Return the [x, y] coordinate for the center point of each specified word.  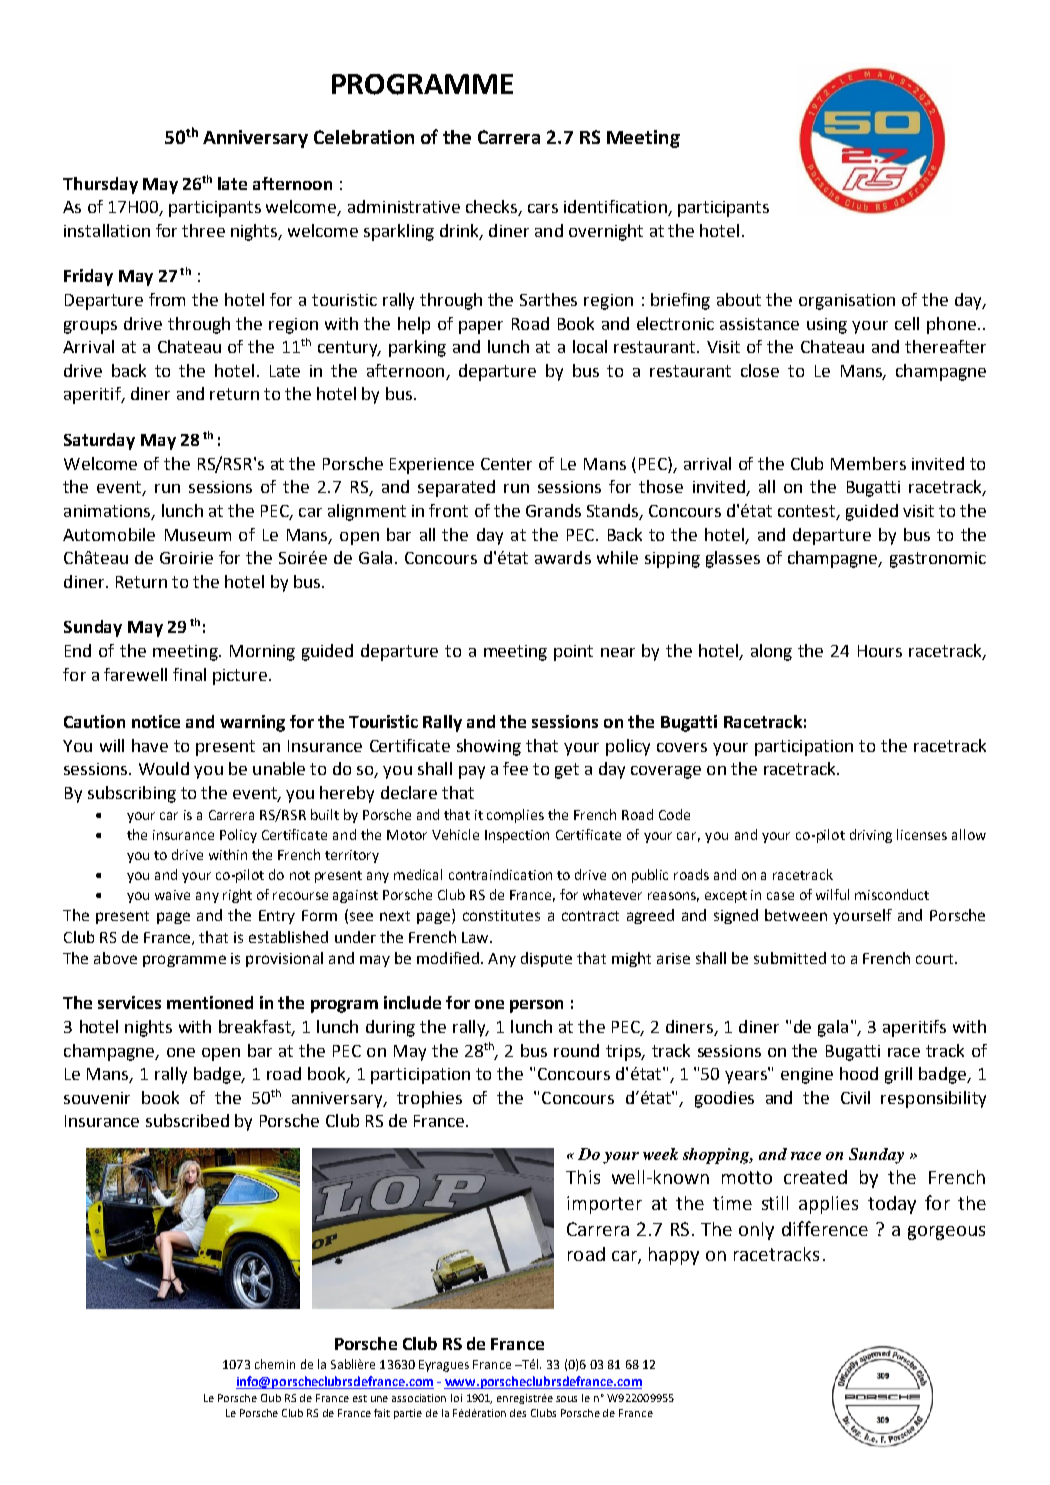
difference [825, 1228]
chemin [275, 1364]
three [203, 230]
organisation [847, 302]
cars [543, 208]
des [518, 1413]
